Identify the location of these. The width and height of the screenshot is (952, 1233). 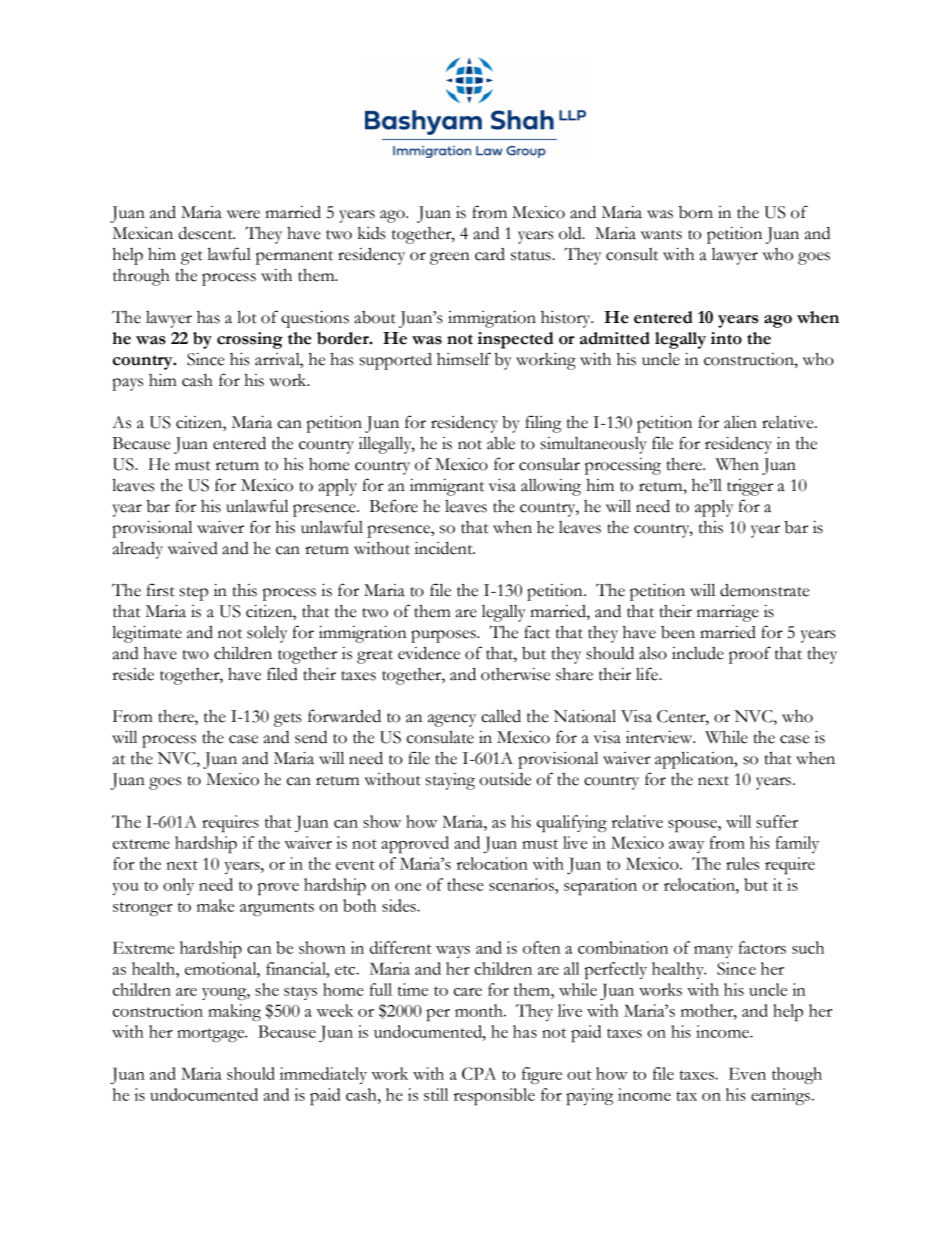
(465, 884).
